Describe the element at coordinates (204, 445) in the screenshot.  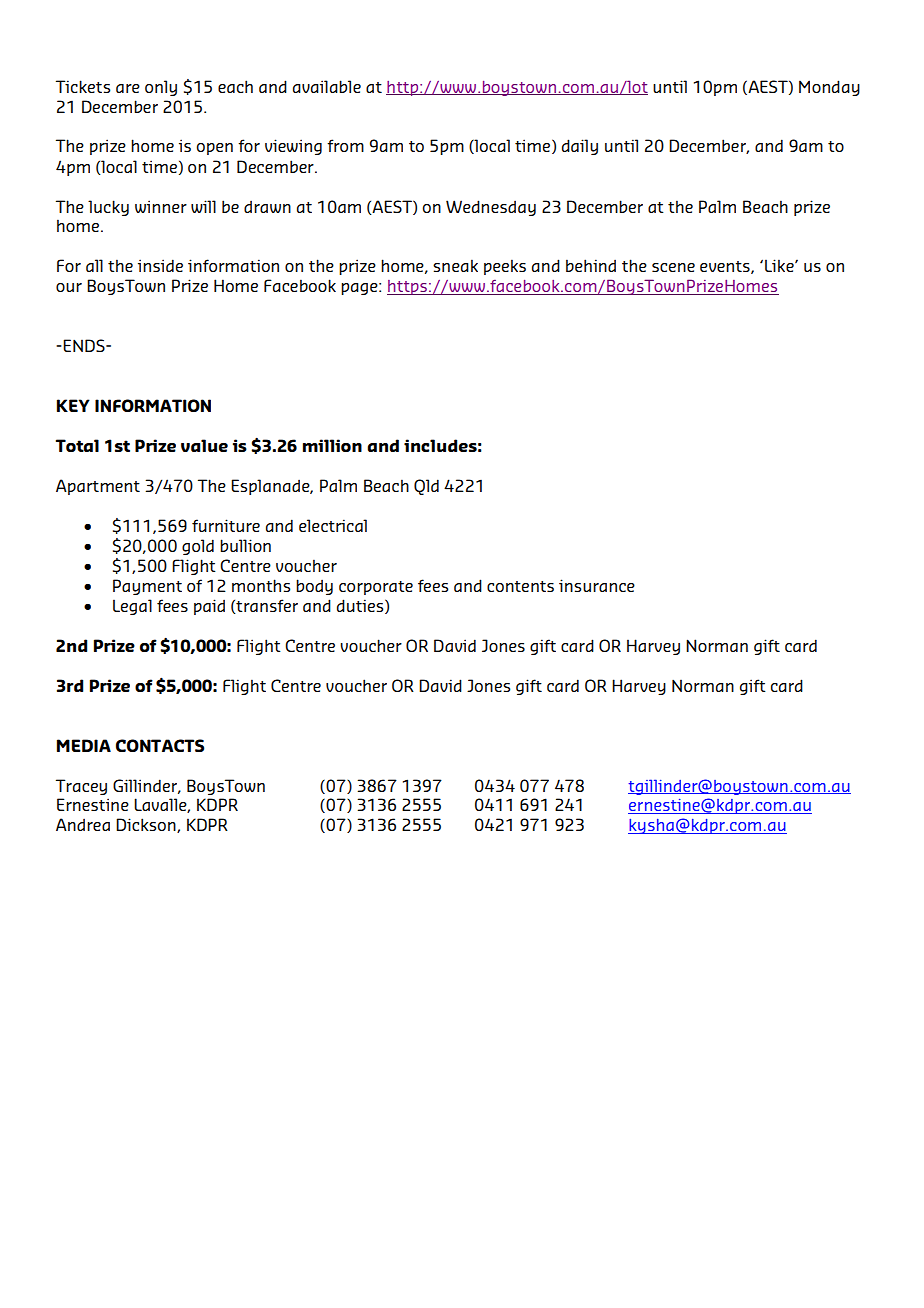
I see `value` at that location.
